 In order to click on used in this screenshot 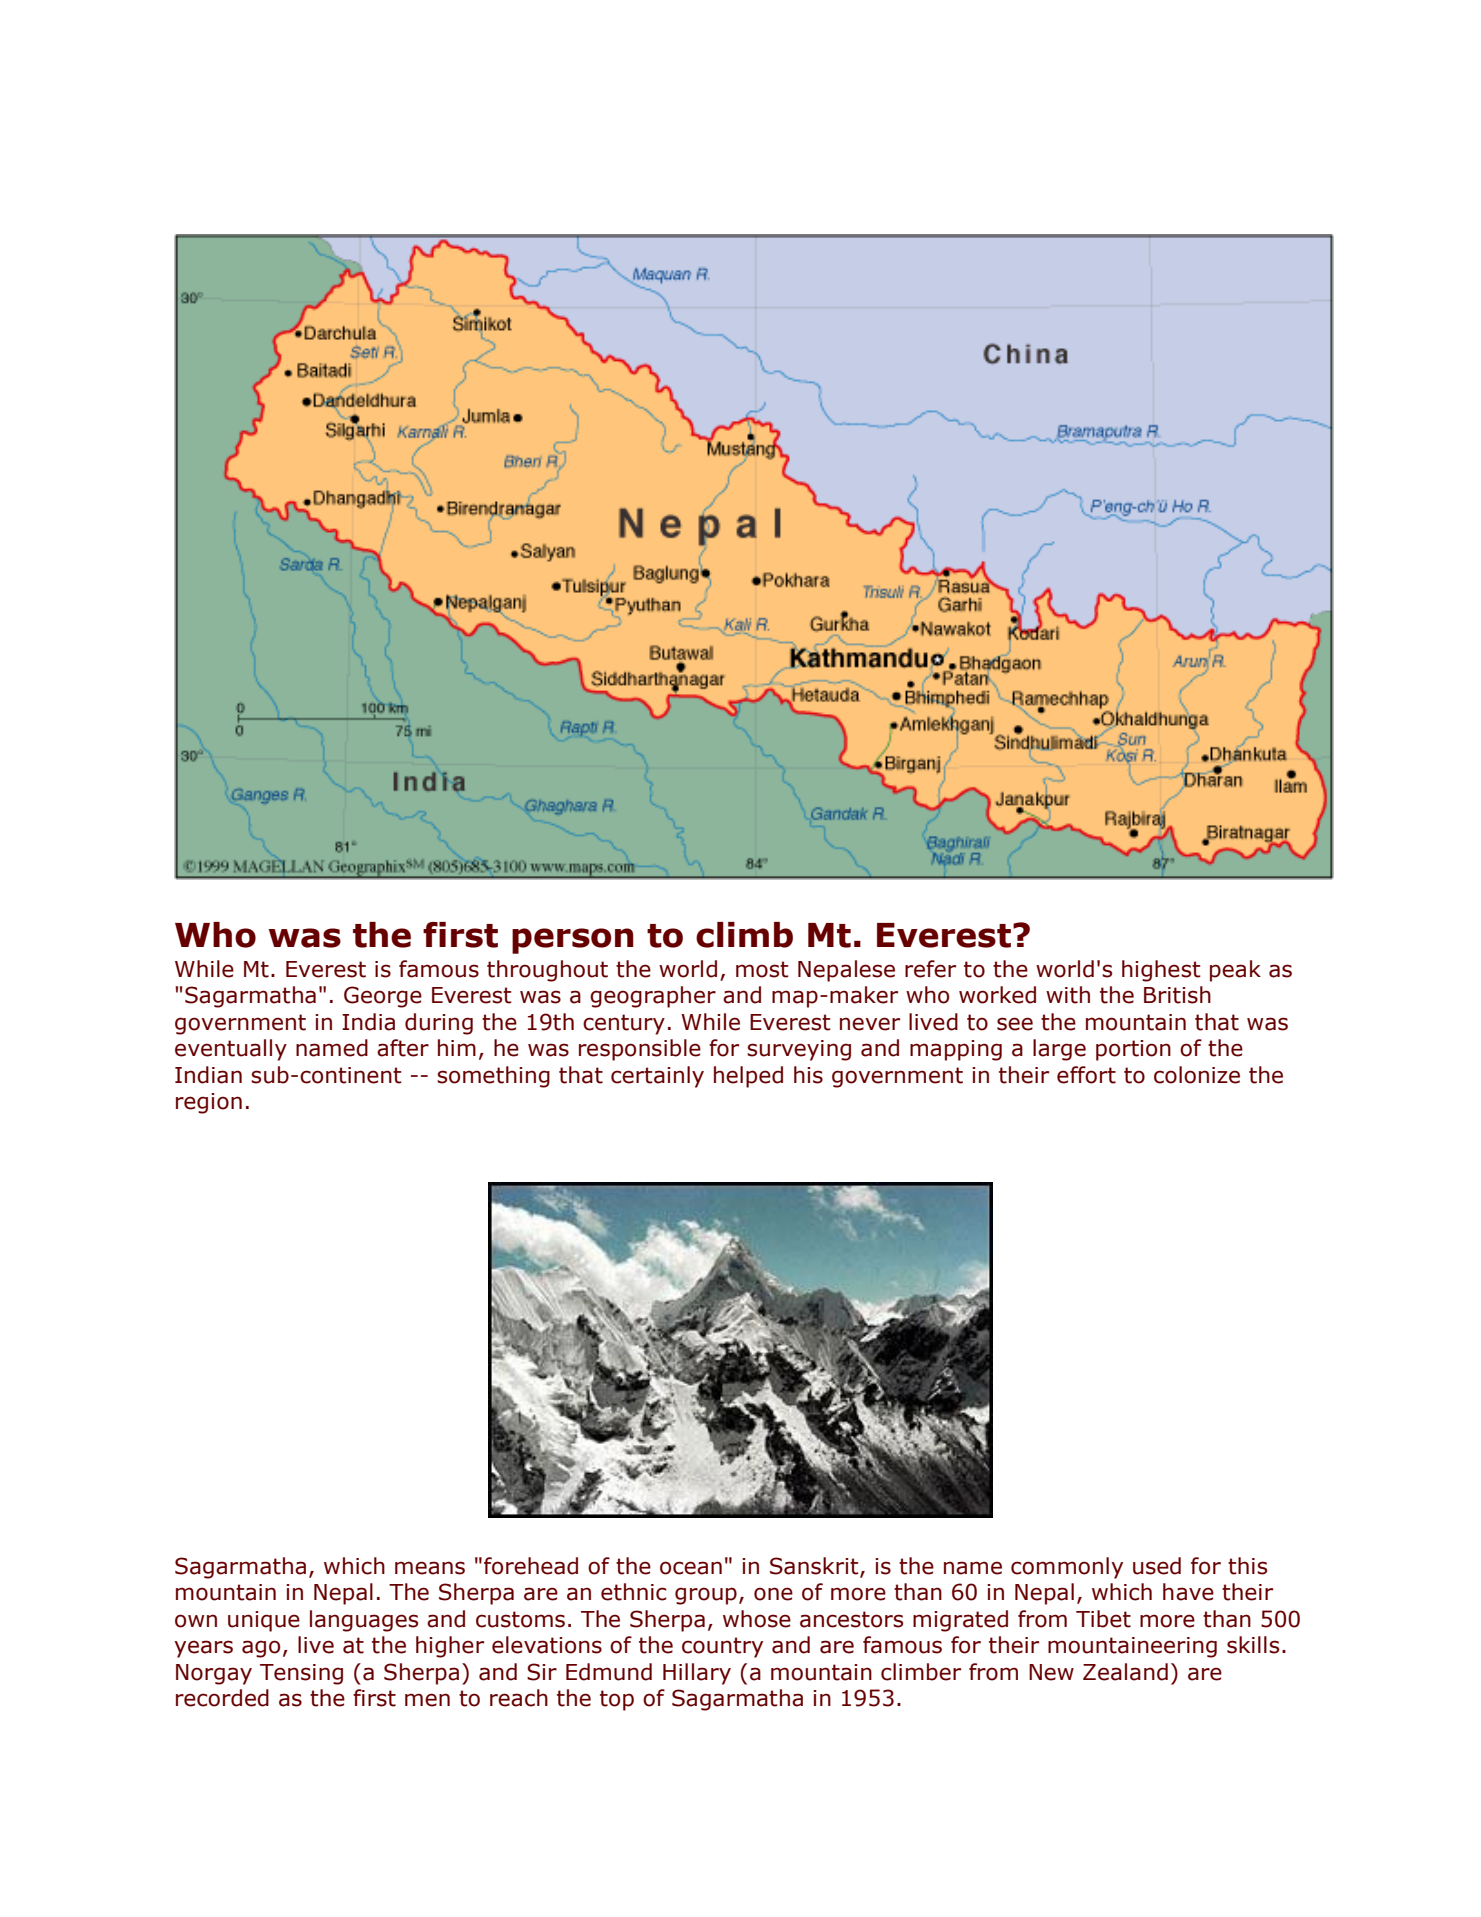, I will do `click(1157, 1566)`.
